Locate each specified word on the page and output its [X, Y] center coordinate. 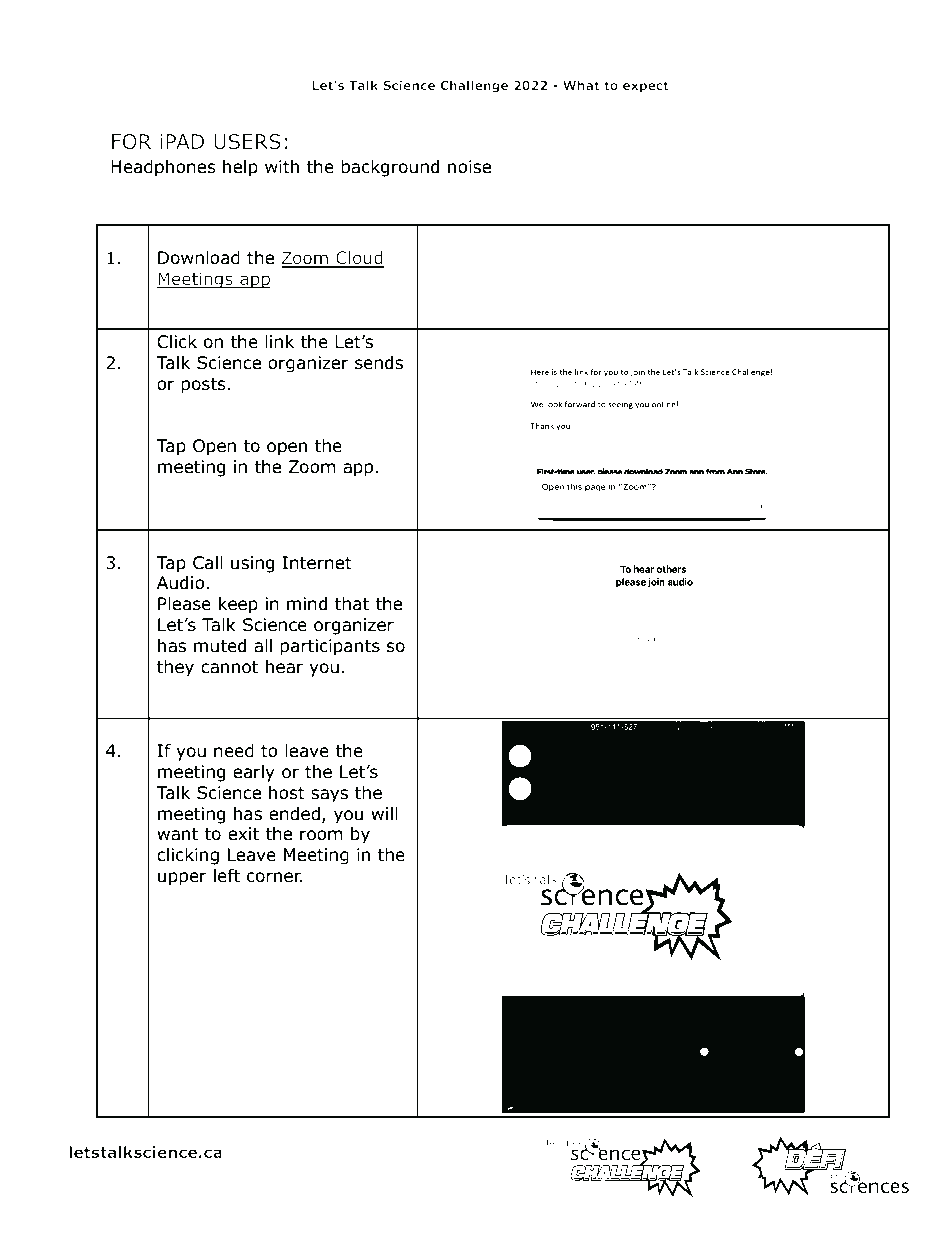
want [177, 834]
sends [379, 363]
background [390, 168]
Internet [317, 563]
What [581, 85]
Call [208, 563]
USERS [247, 142]
